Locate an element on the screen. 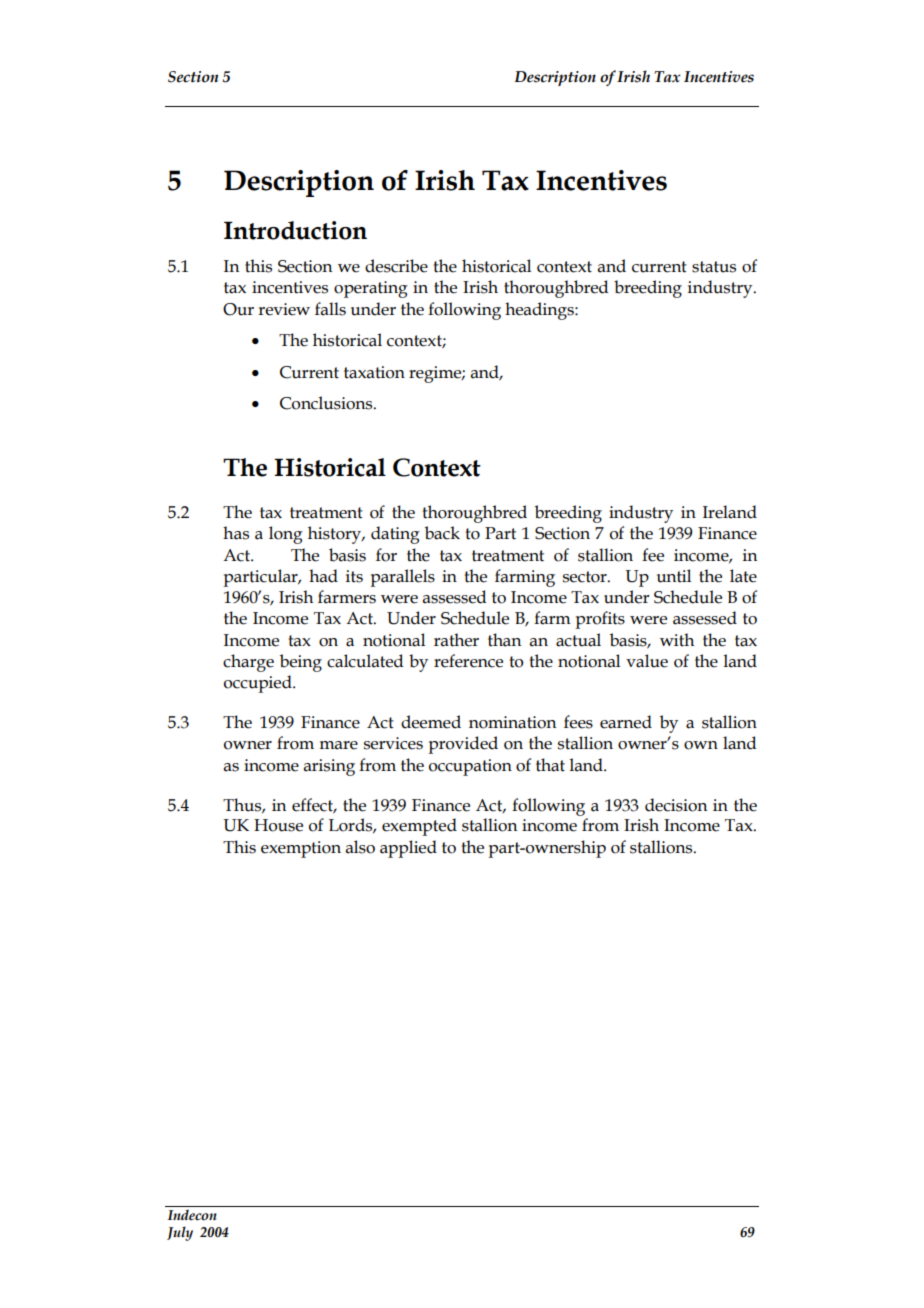  applied is located at coordinates (408, 849).
